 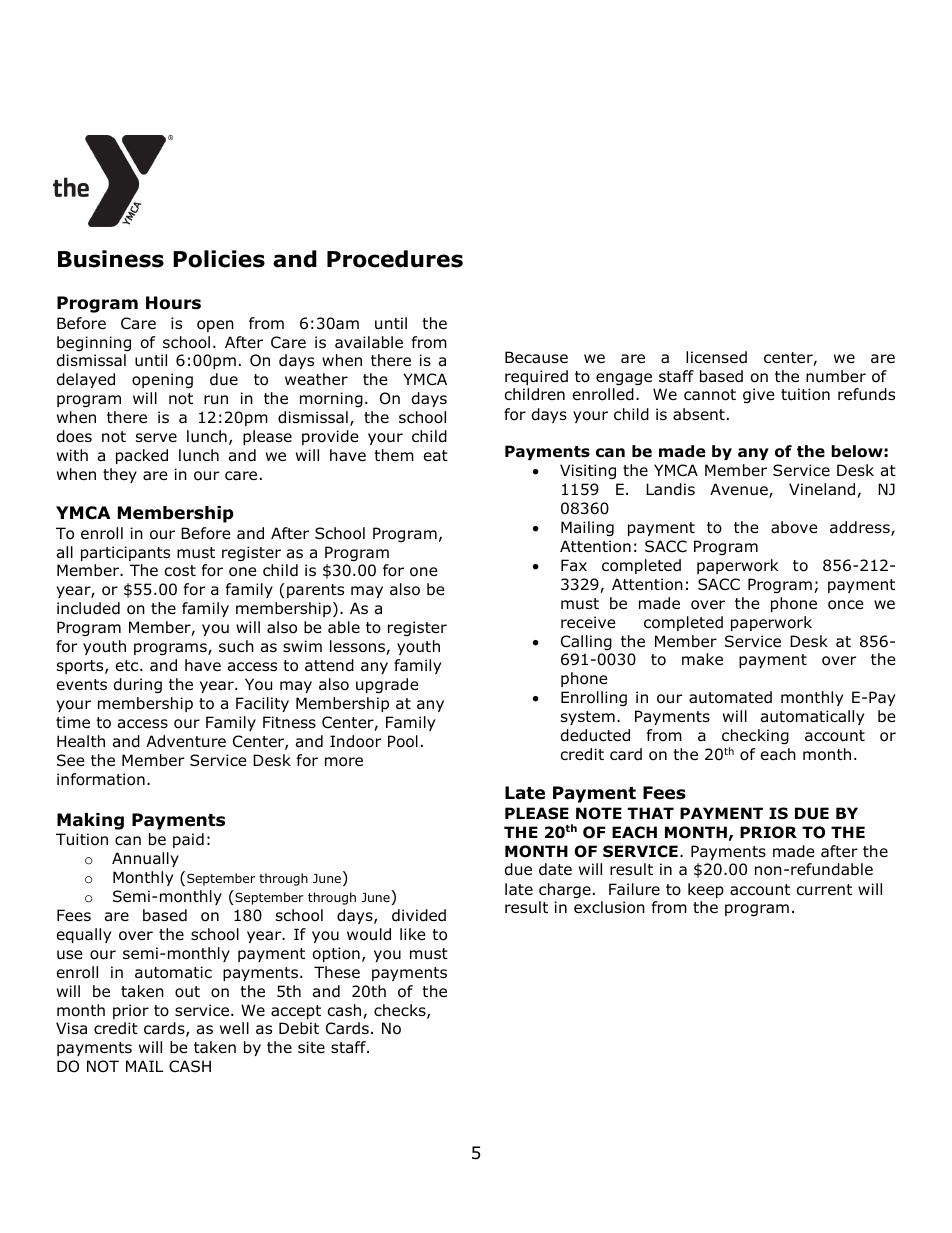 What do you see at coordinates (234, 1028) in the image?
I see `well` at bounding box center [234, 1028].
